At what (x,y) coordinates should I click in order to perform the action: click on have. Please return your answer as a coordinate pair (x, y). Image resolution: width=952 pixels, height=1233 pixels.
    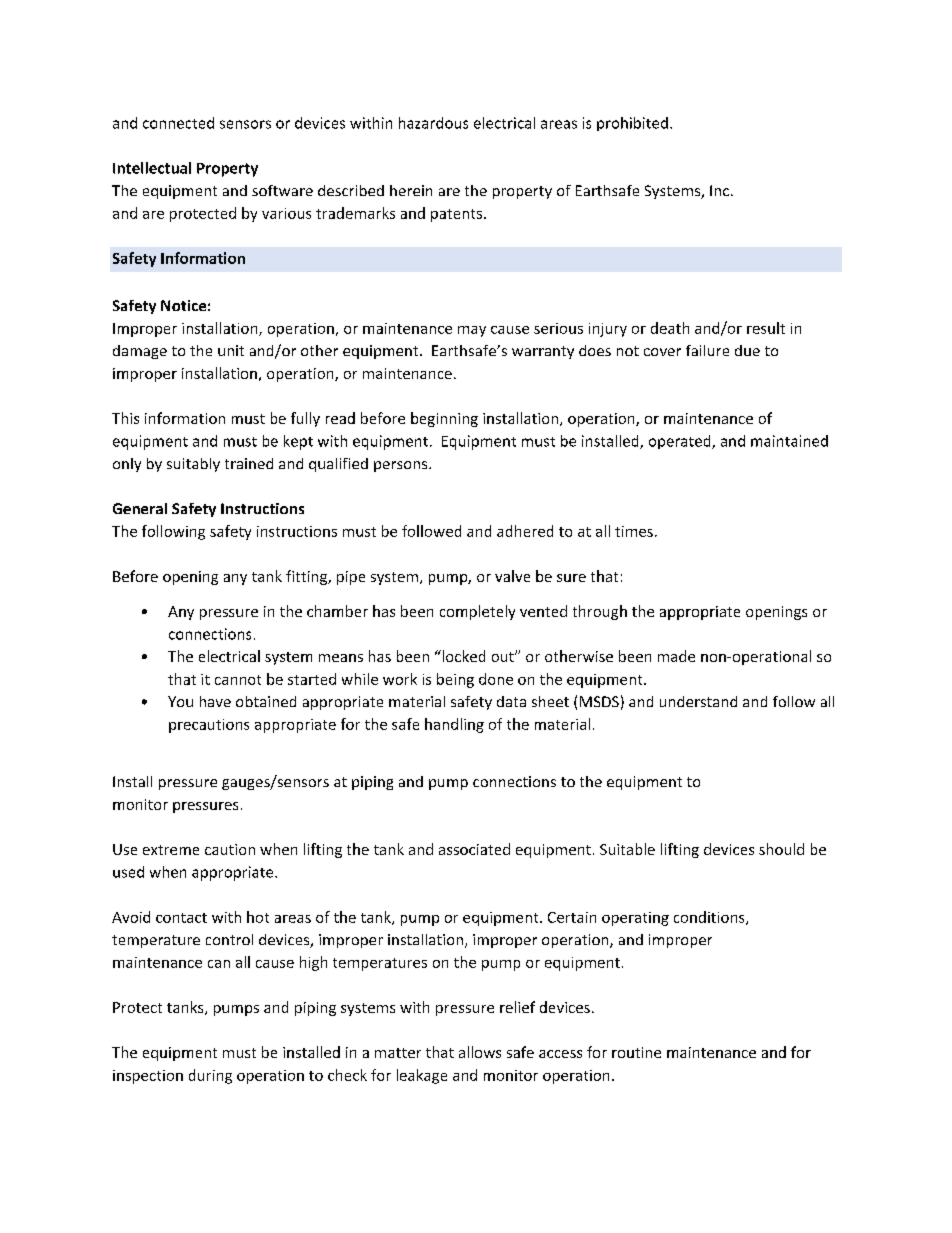
    Looking at the image, I should click on (215, 701).
